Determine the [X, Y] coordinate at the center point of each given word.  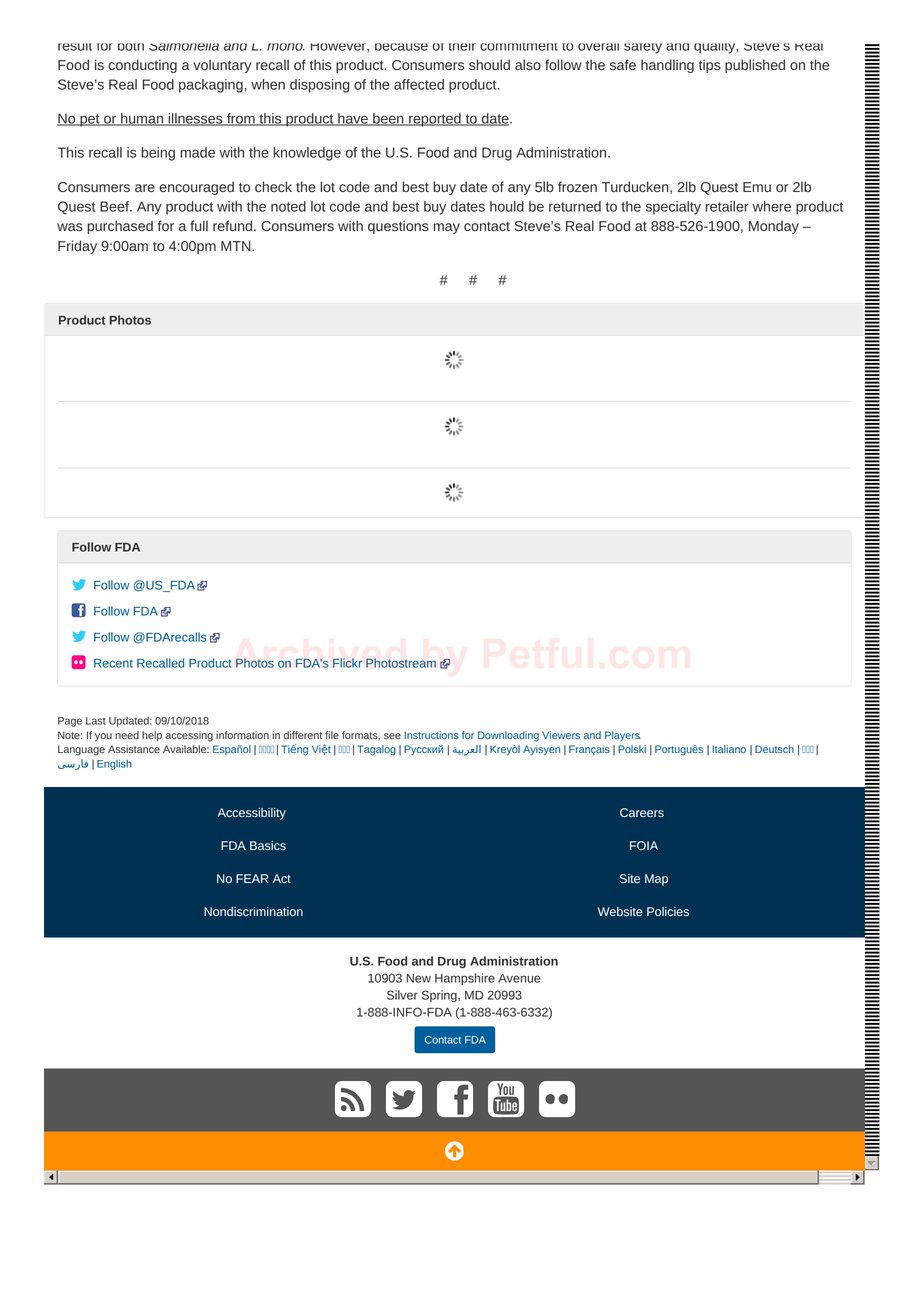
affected [419, 84]
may [446, 228]
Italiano [729, 749]
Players [623, 736]
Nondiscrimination [253, 911]
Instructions [432, 735]
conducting [142, 66]
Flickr [347, 663]
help [152, 736]
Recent [113, 663]
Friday [77, 247]
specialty [673, 208]
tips [710, 66]
